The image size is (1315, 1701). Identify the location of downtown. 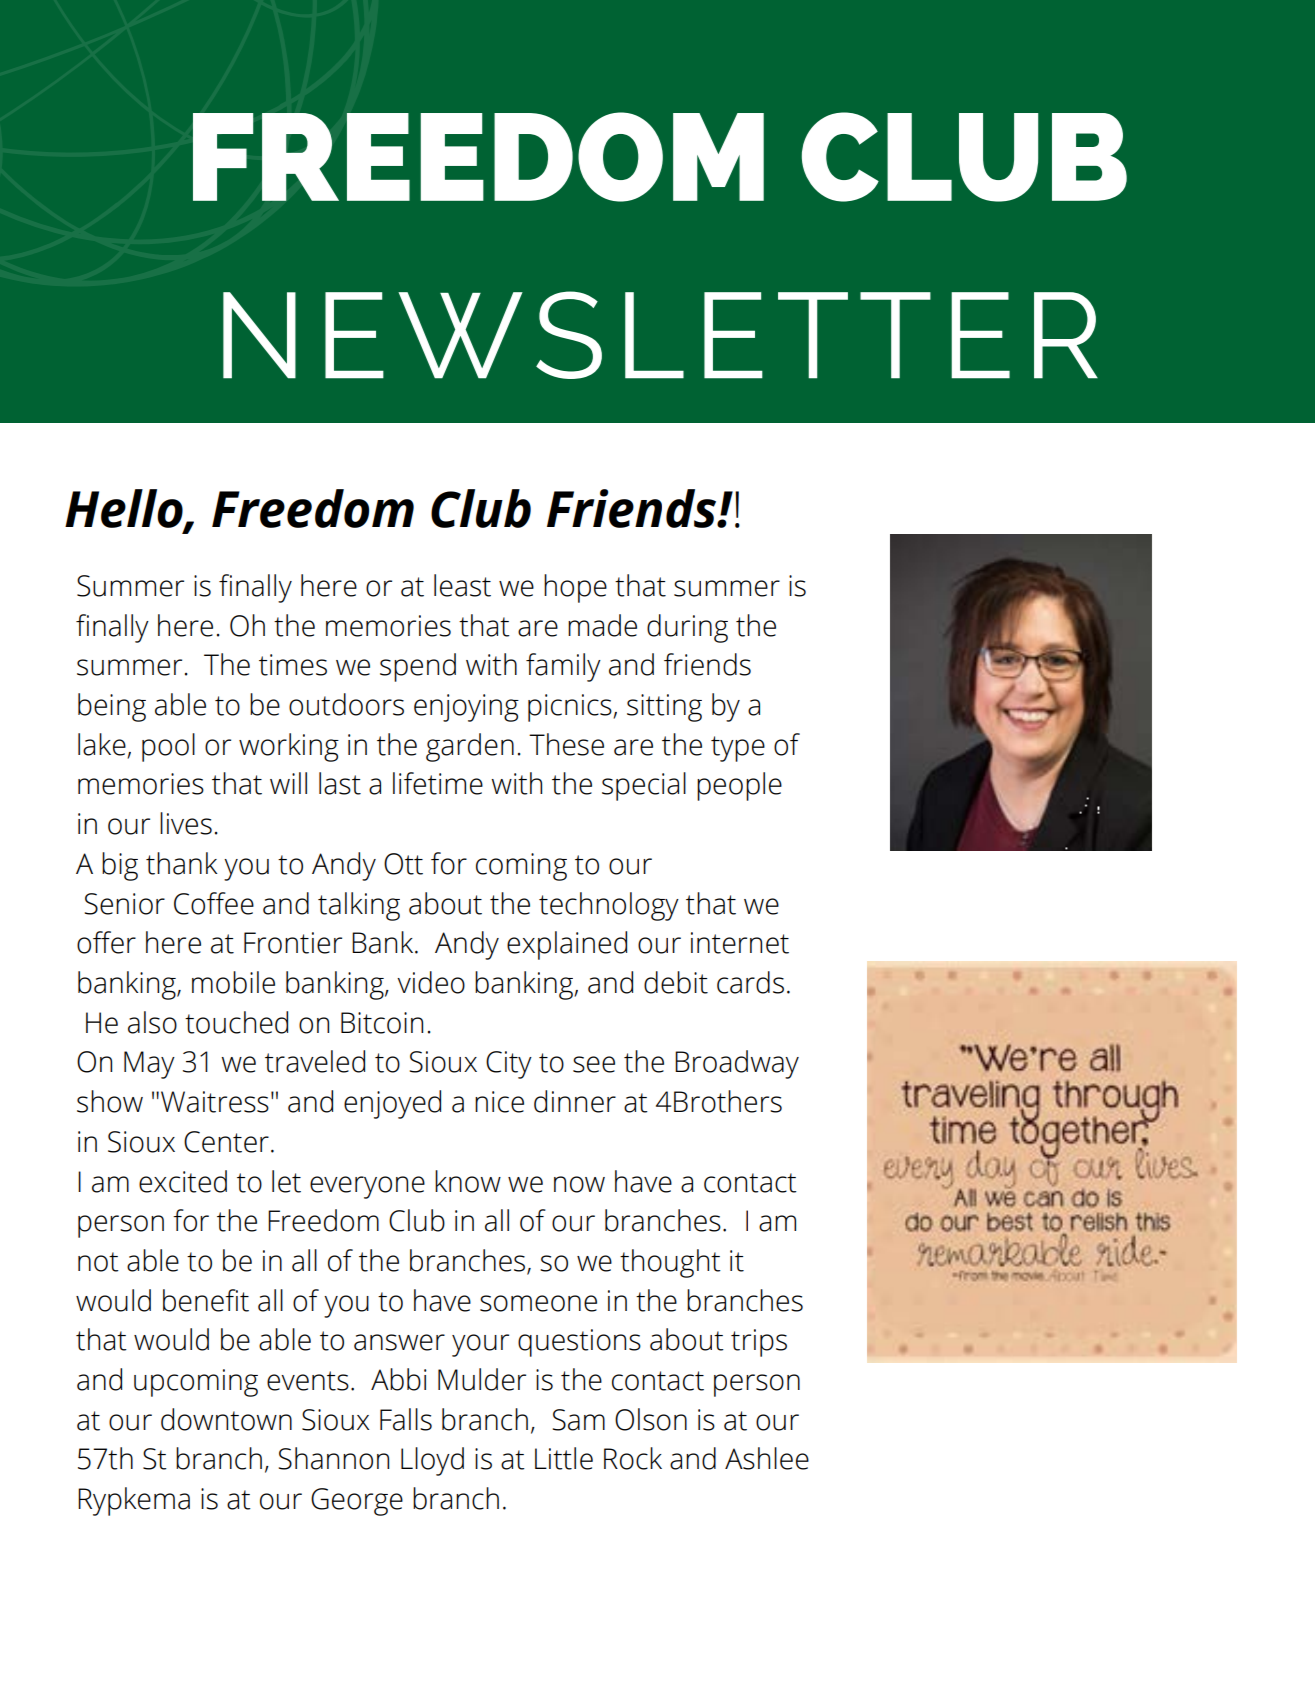
(226, 1419).
